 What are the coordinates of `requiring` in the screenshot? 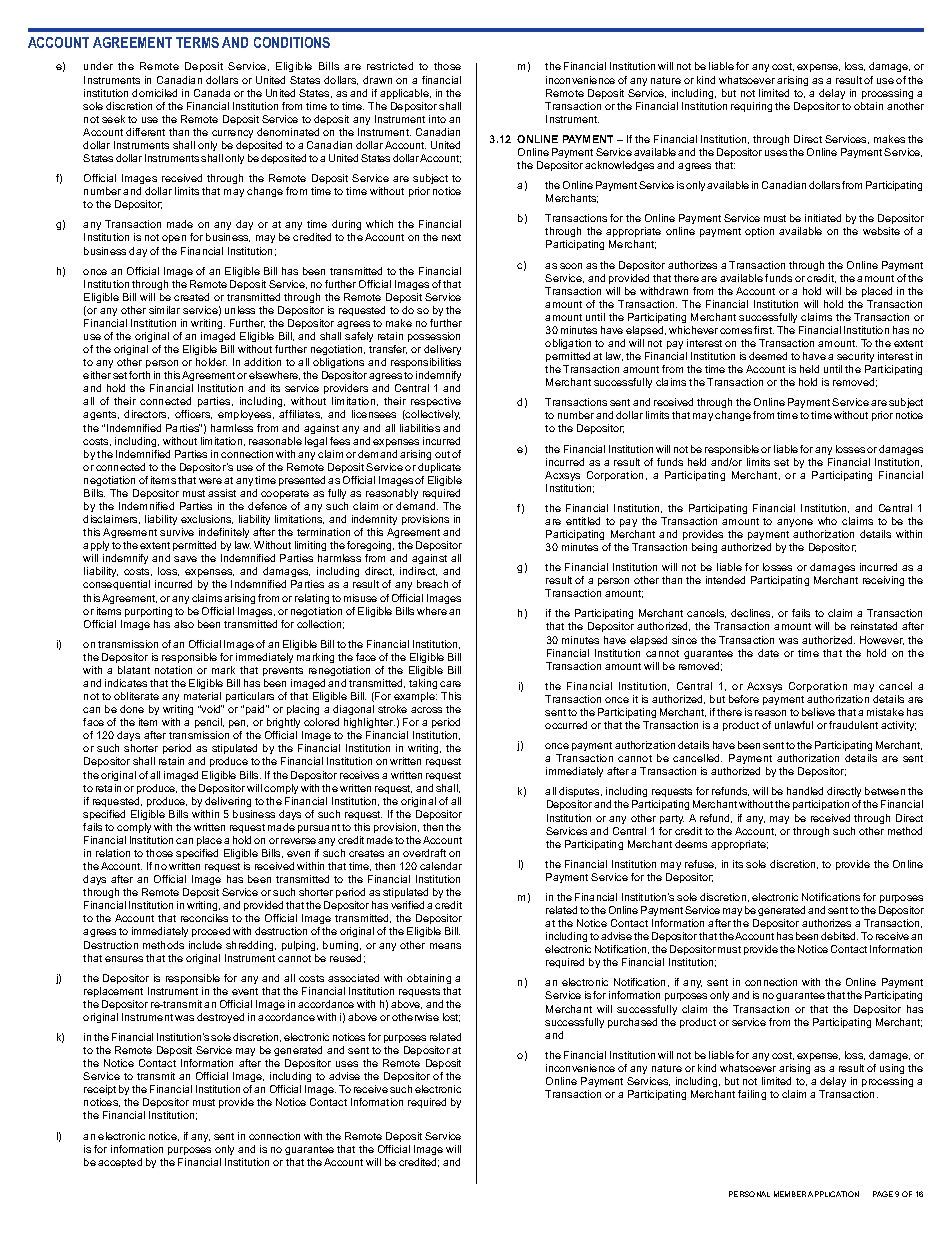 It's located at (751, 107).
